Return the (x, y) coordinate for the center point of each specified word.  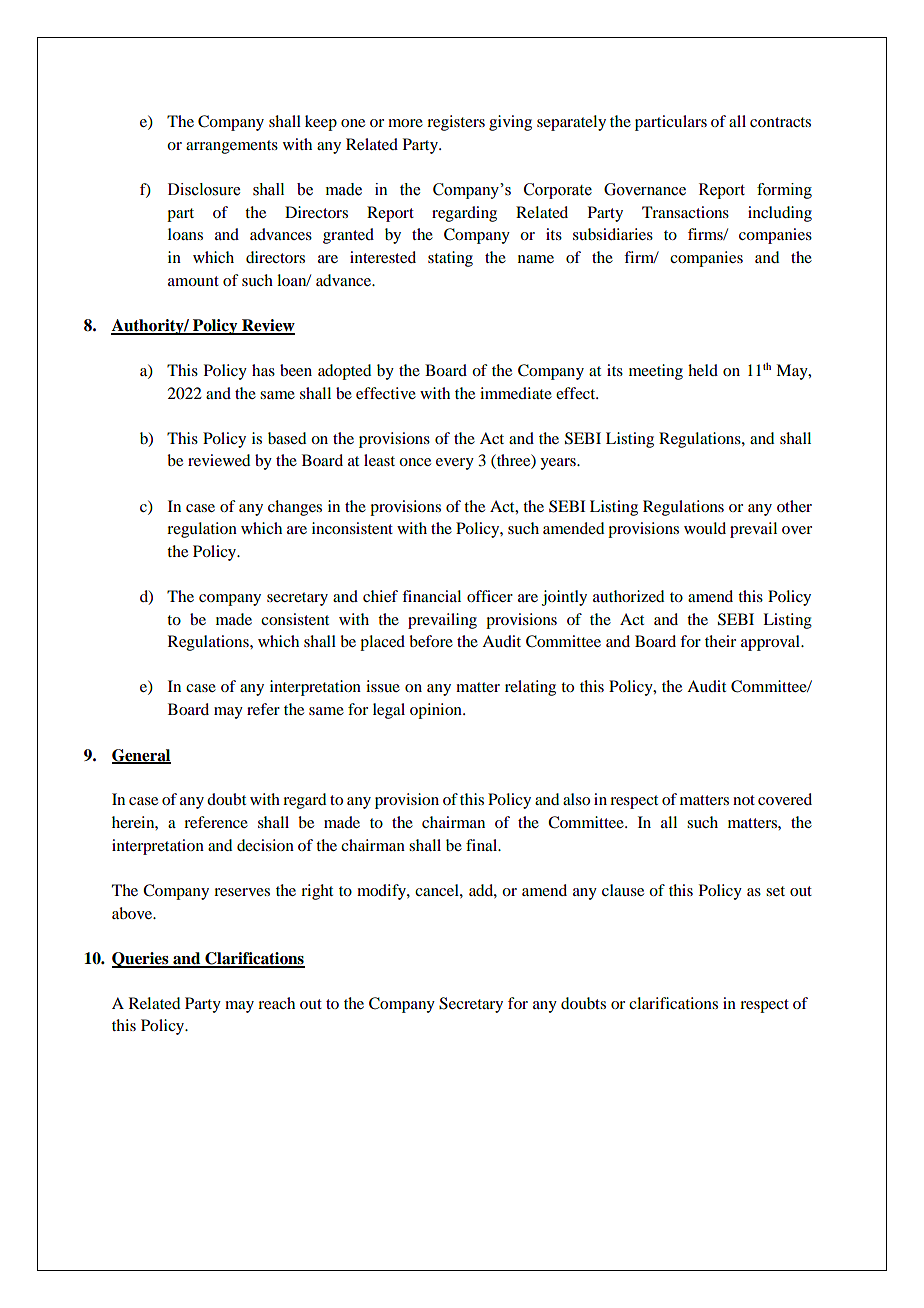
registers (456, 123)
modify (382, 892)
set (775, 891)
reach (276, 1003)
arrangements (232, 147)
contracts (780, 122)
